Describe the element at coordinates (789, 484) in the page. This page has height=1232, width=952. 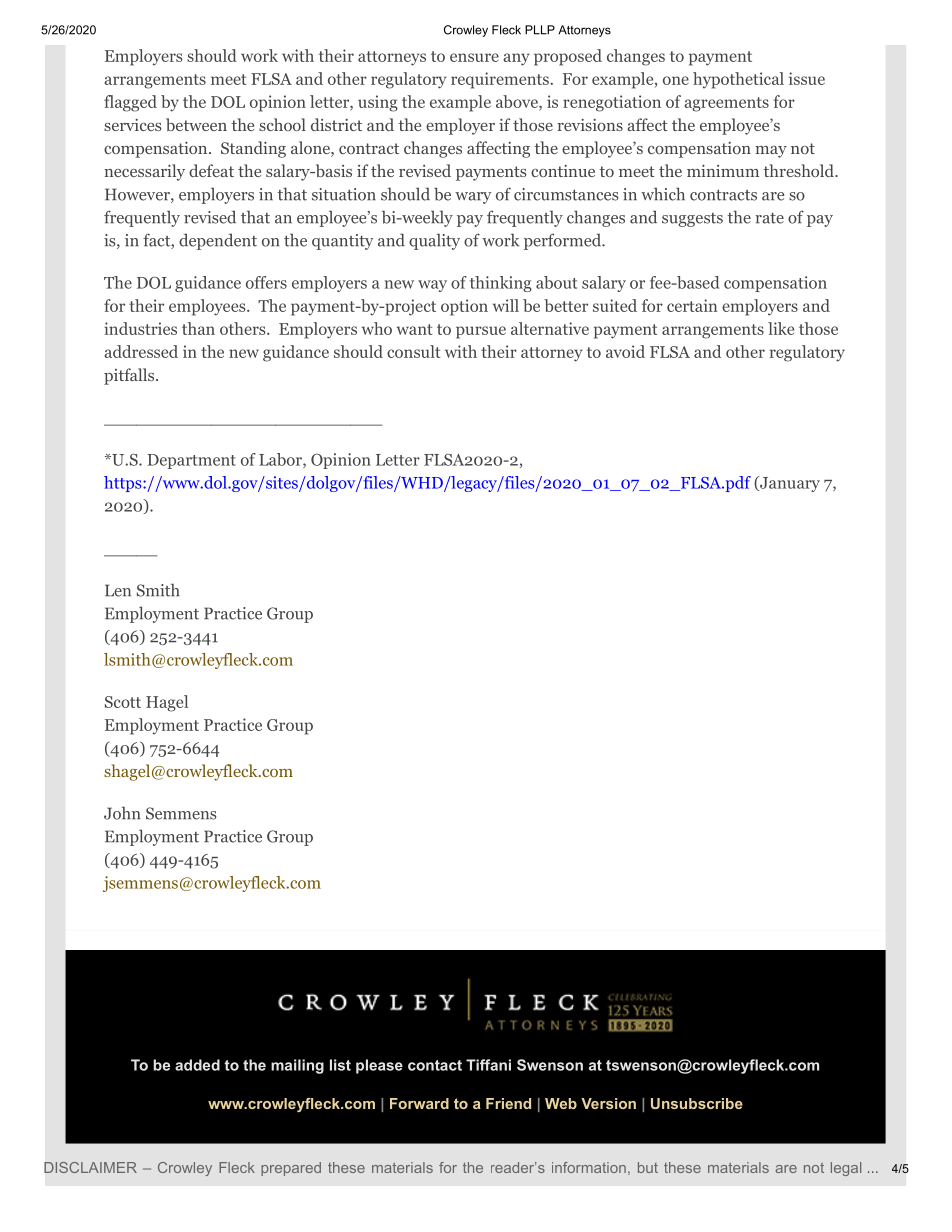
I see `January` at that location.
